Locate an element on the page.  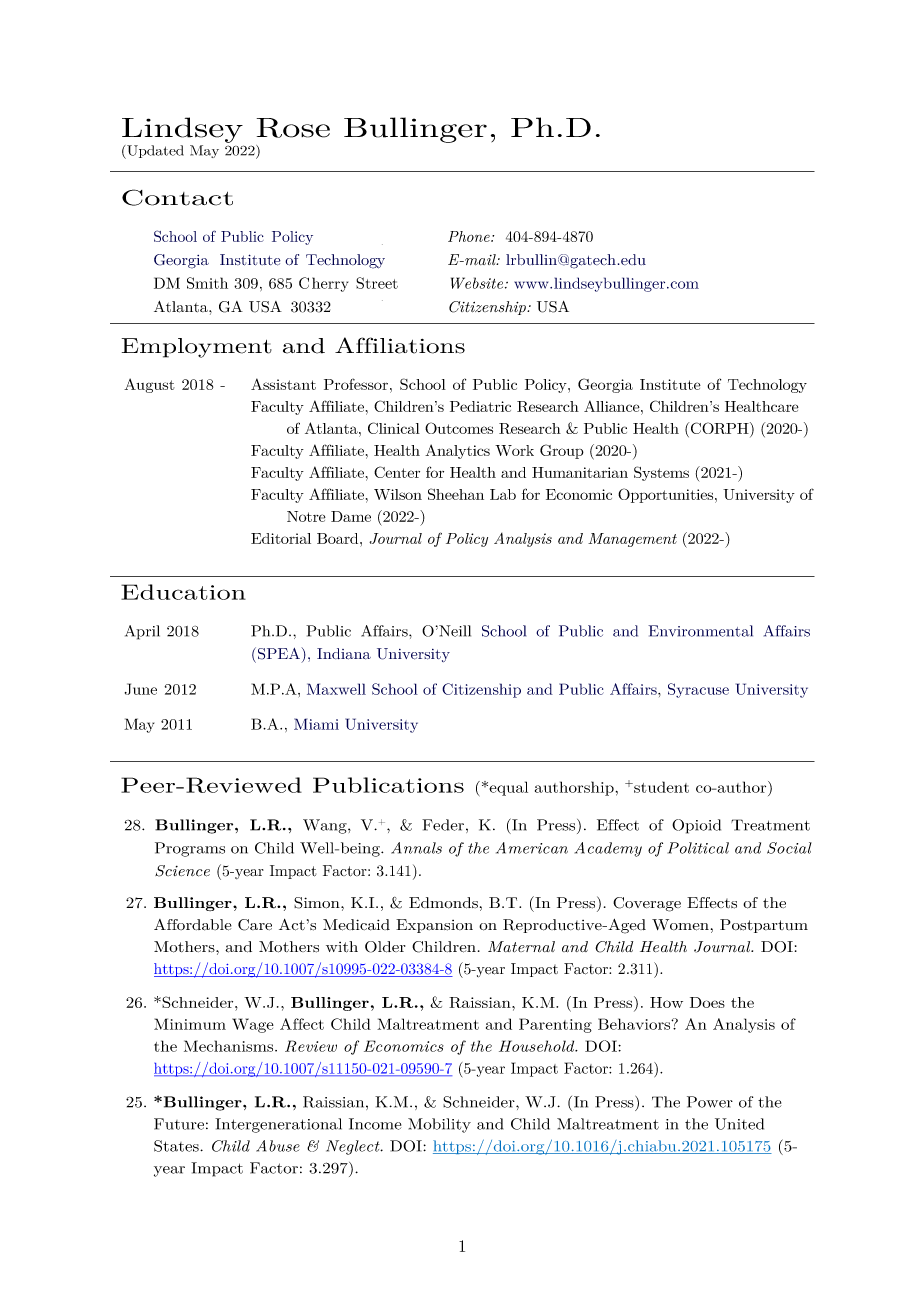
Mobility is located at coordinates (439, 1125).
